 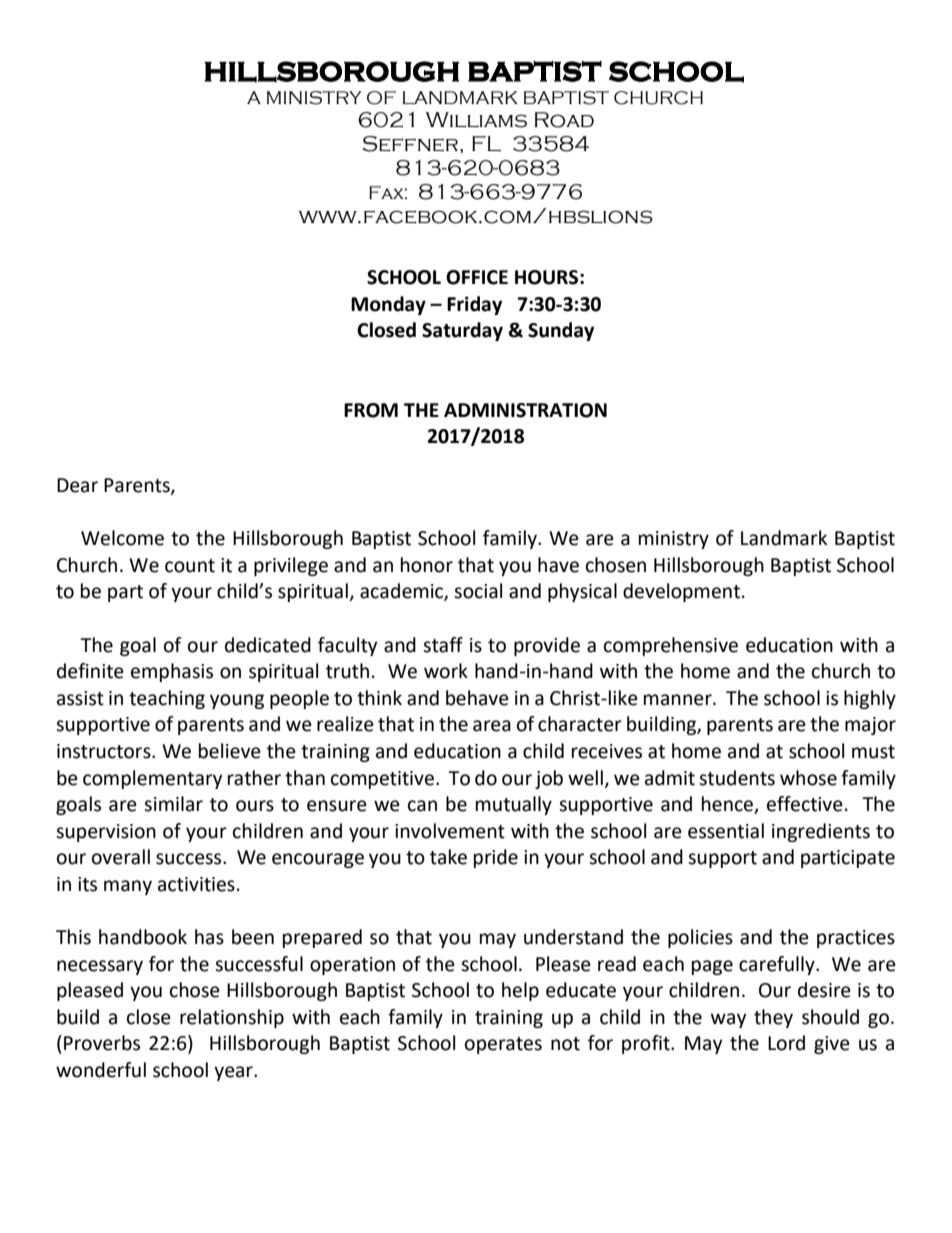 I want to click on count, so click(x=190, y=566).
